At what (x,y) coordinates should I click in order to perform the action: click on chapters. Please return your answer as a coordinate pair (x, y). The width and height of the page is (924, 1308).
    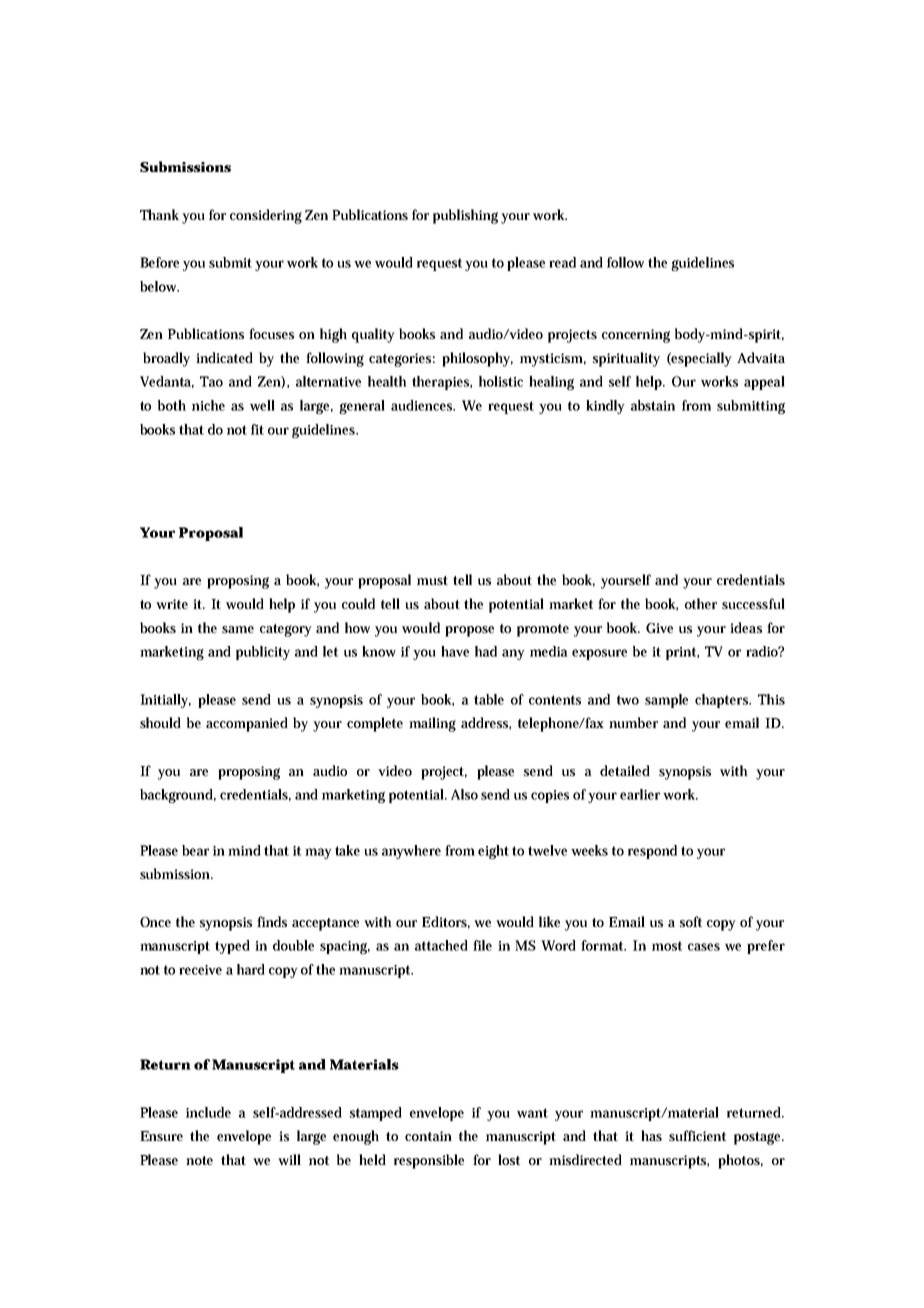
    Looking at the image, I should click on (723, 701).
